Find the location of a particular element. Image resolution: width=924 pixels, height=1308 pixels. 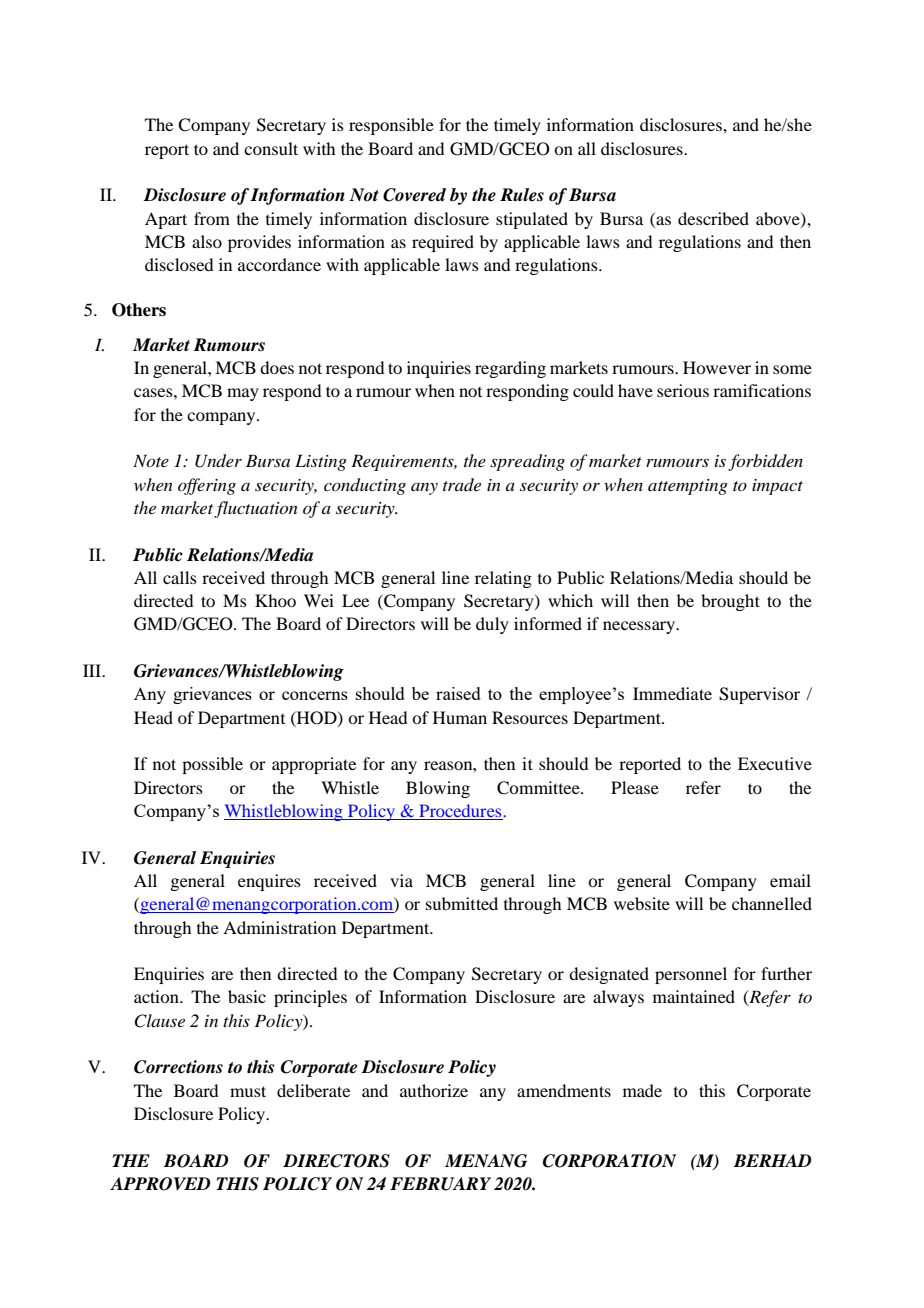

brought is located at coordinates (730, 602).
